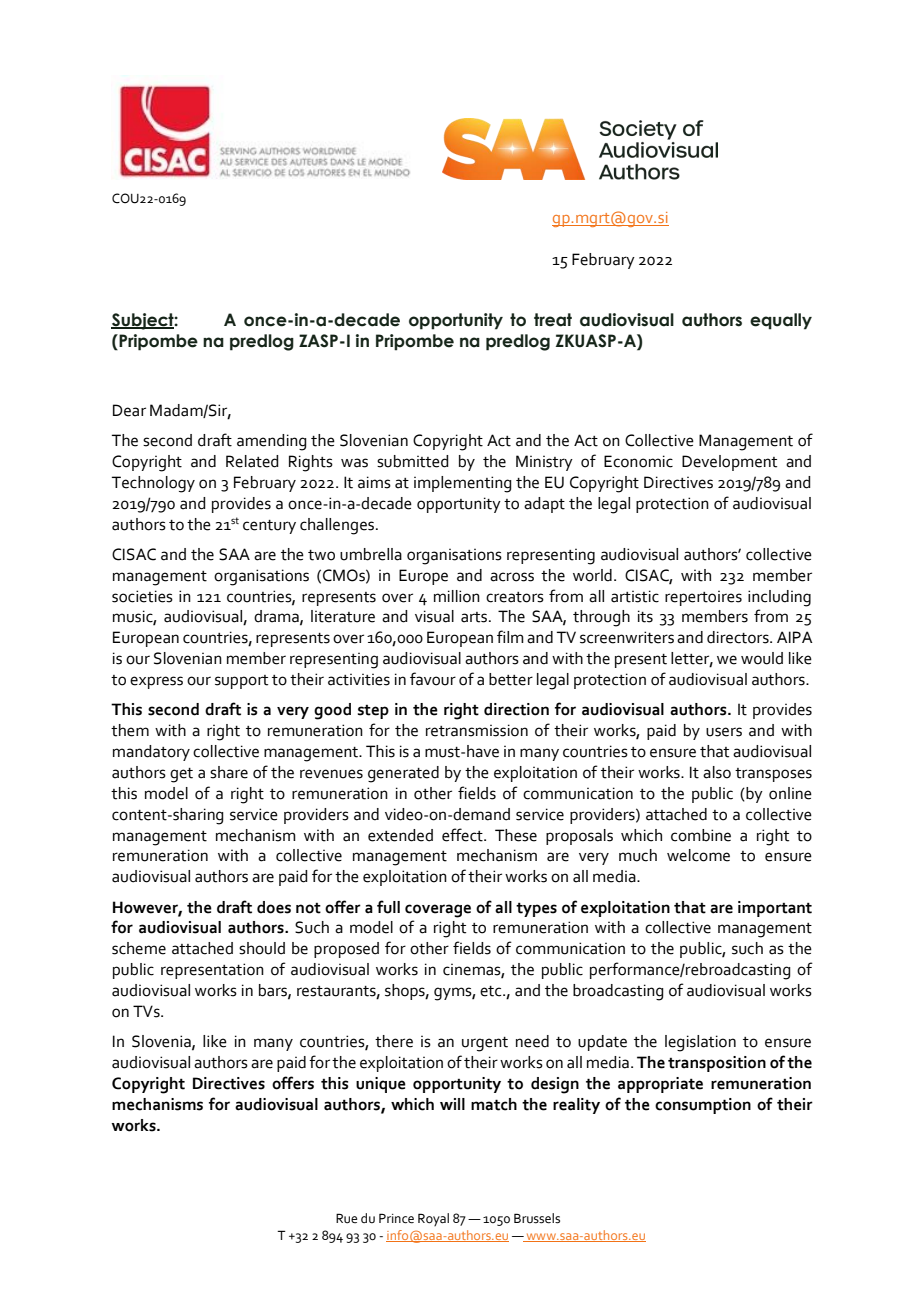 This image has height=1309, width=924. Describe the element at coordinates (739, 637) in the image. I see `directors` at that location.
